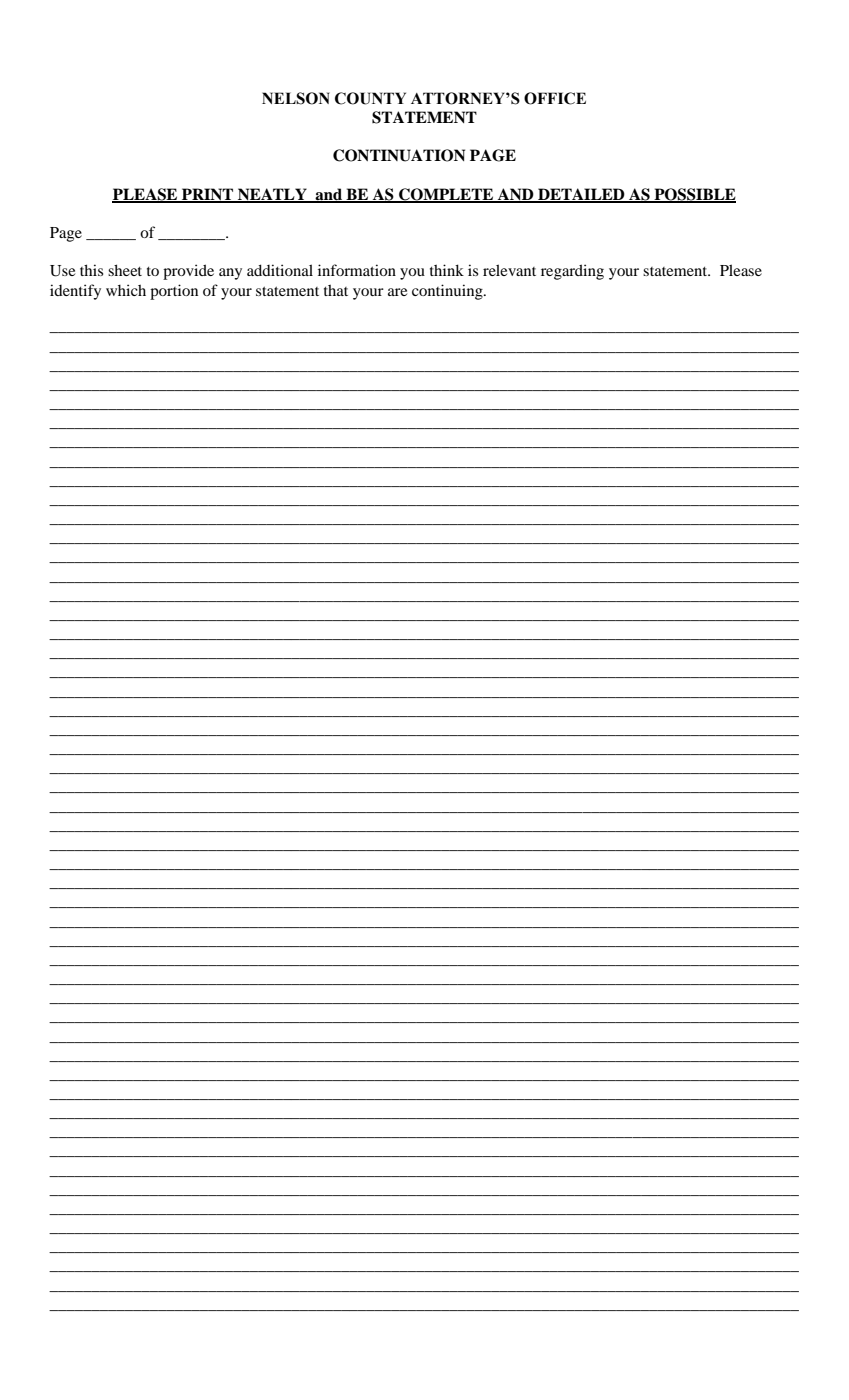 The image size is (849, 1400). What do you see at coordinates (208, 195) in the screenshot?
I see `PRINT` at bounding box center [208, 195].
